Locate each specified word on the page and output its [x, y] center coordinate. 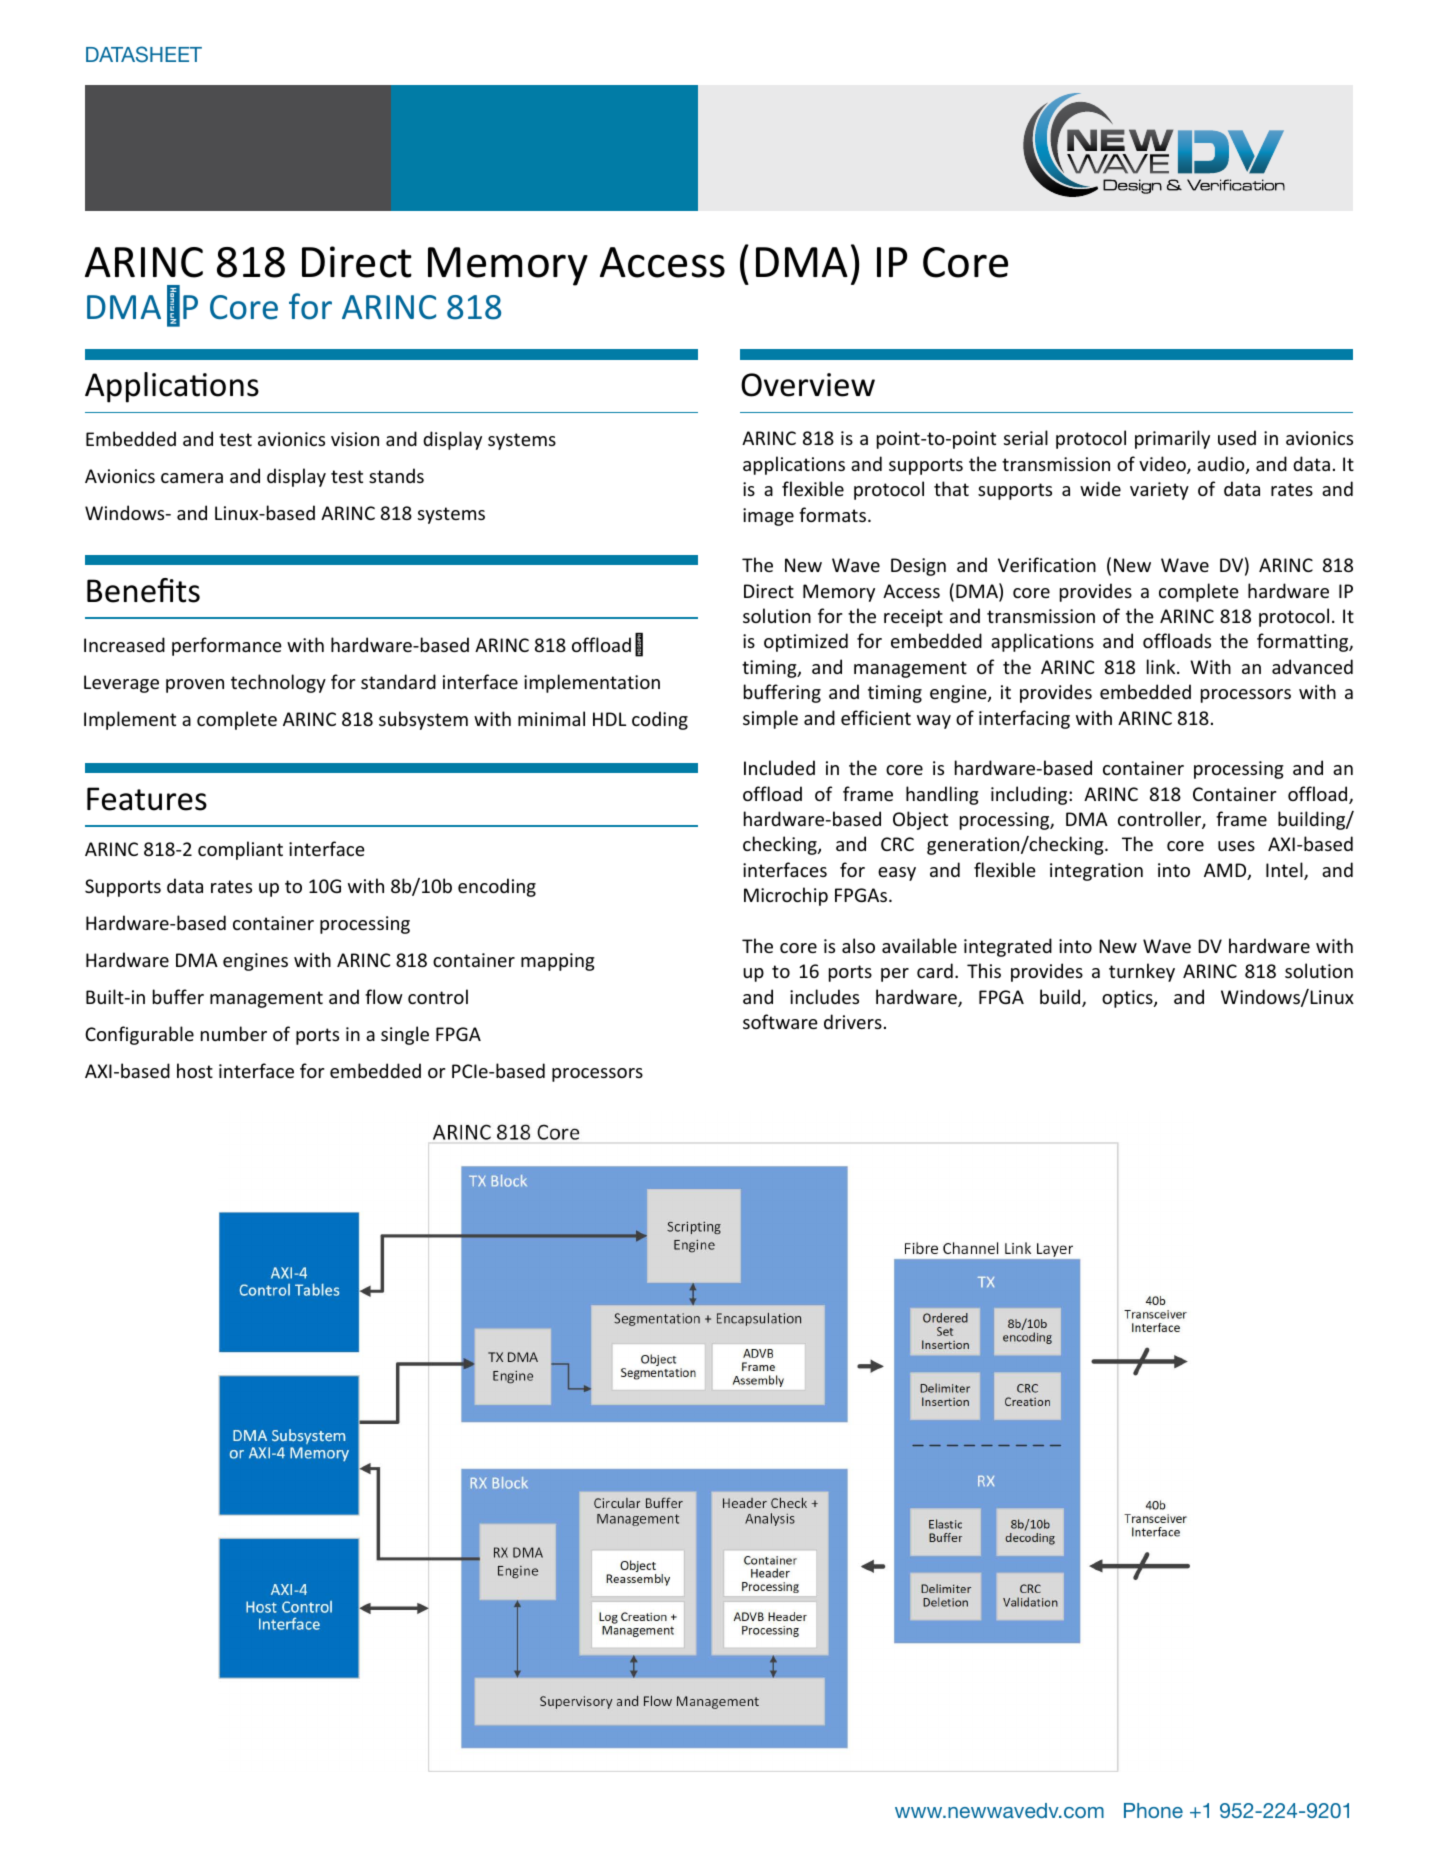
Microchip [786, 896]
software [780, 1021]
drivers [853, 1021]
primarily [1172, 439]
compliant [240, 850]
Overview [808, 385]
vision [355, 439]
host [195, 1070]
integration [1096, 872]
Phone [1153, 1810]
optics [1128, 999]
